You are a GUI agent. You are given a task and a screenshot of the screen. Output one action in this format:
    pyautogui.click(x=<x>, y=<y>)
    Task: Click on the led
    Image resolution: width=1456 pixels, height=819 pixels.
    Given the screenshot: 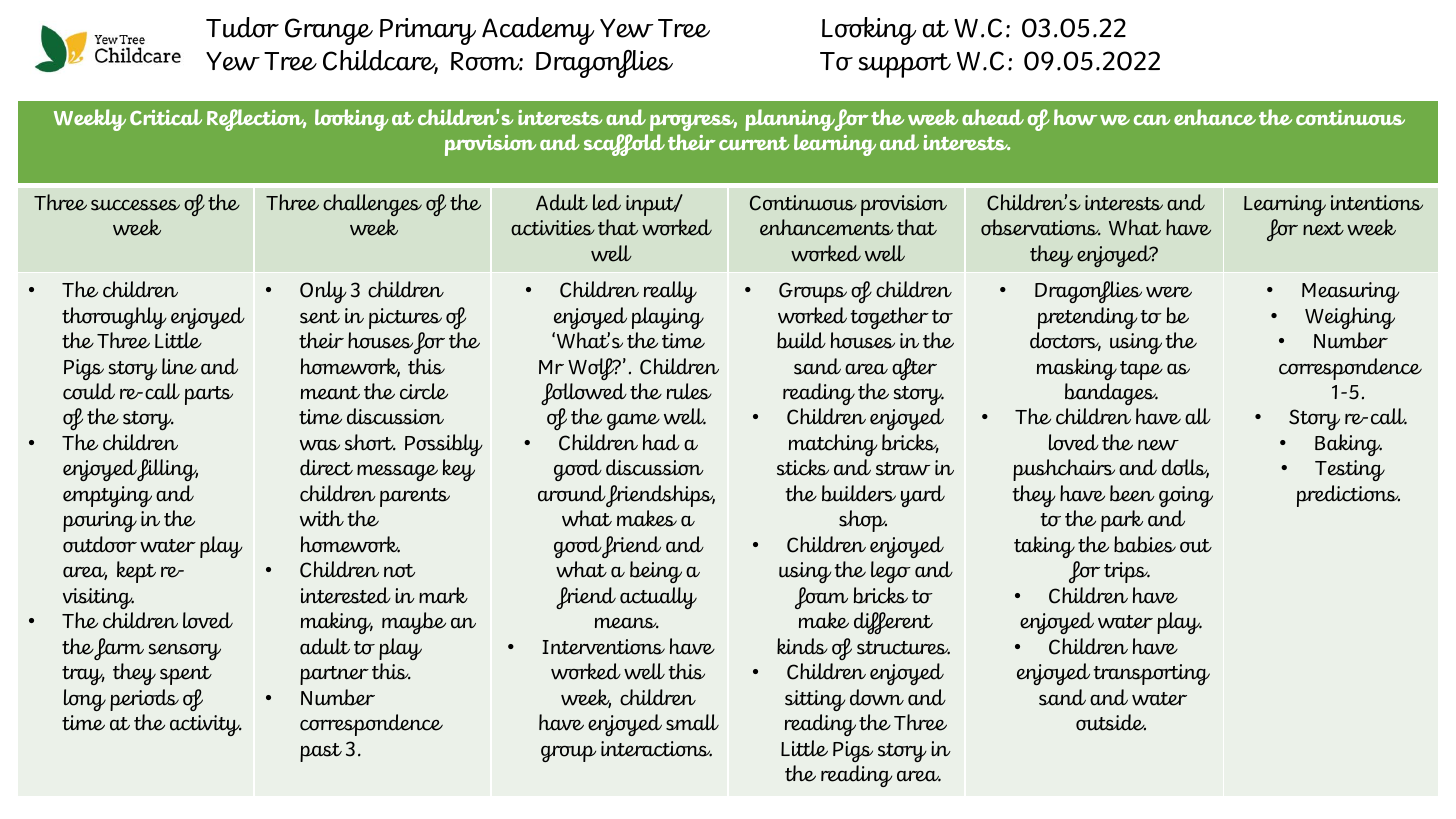 What is the action you would take?
    pyautogui.click(x=607, y=202)
